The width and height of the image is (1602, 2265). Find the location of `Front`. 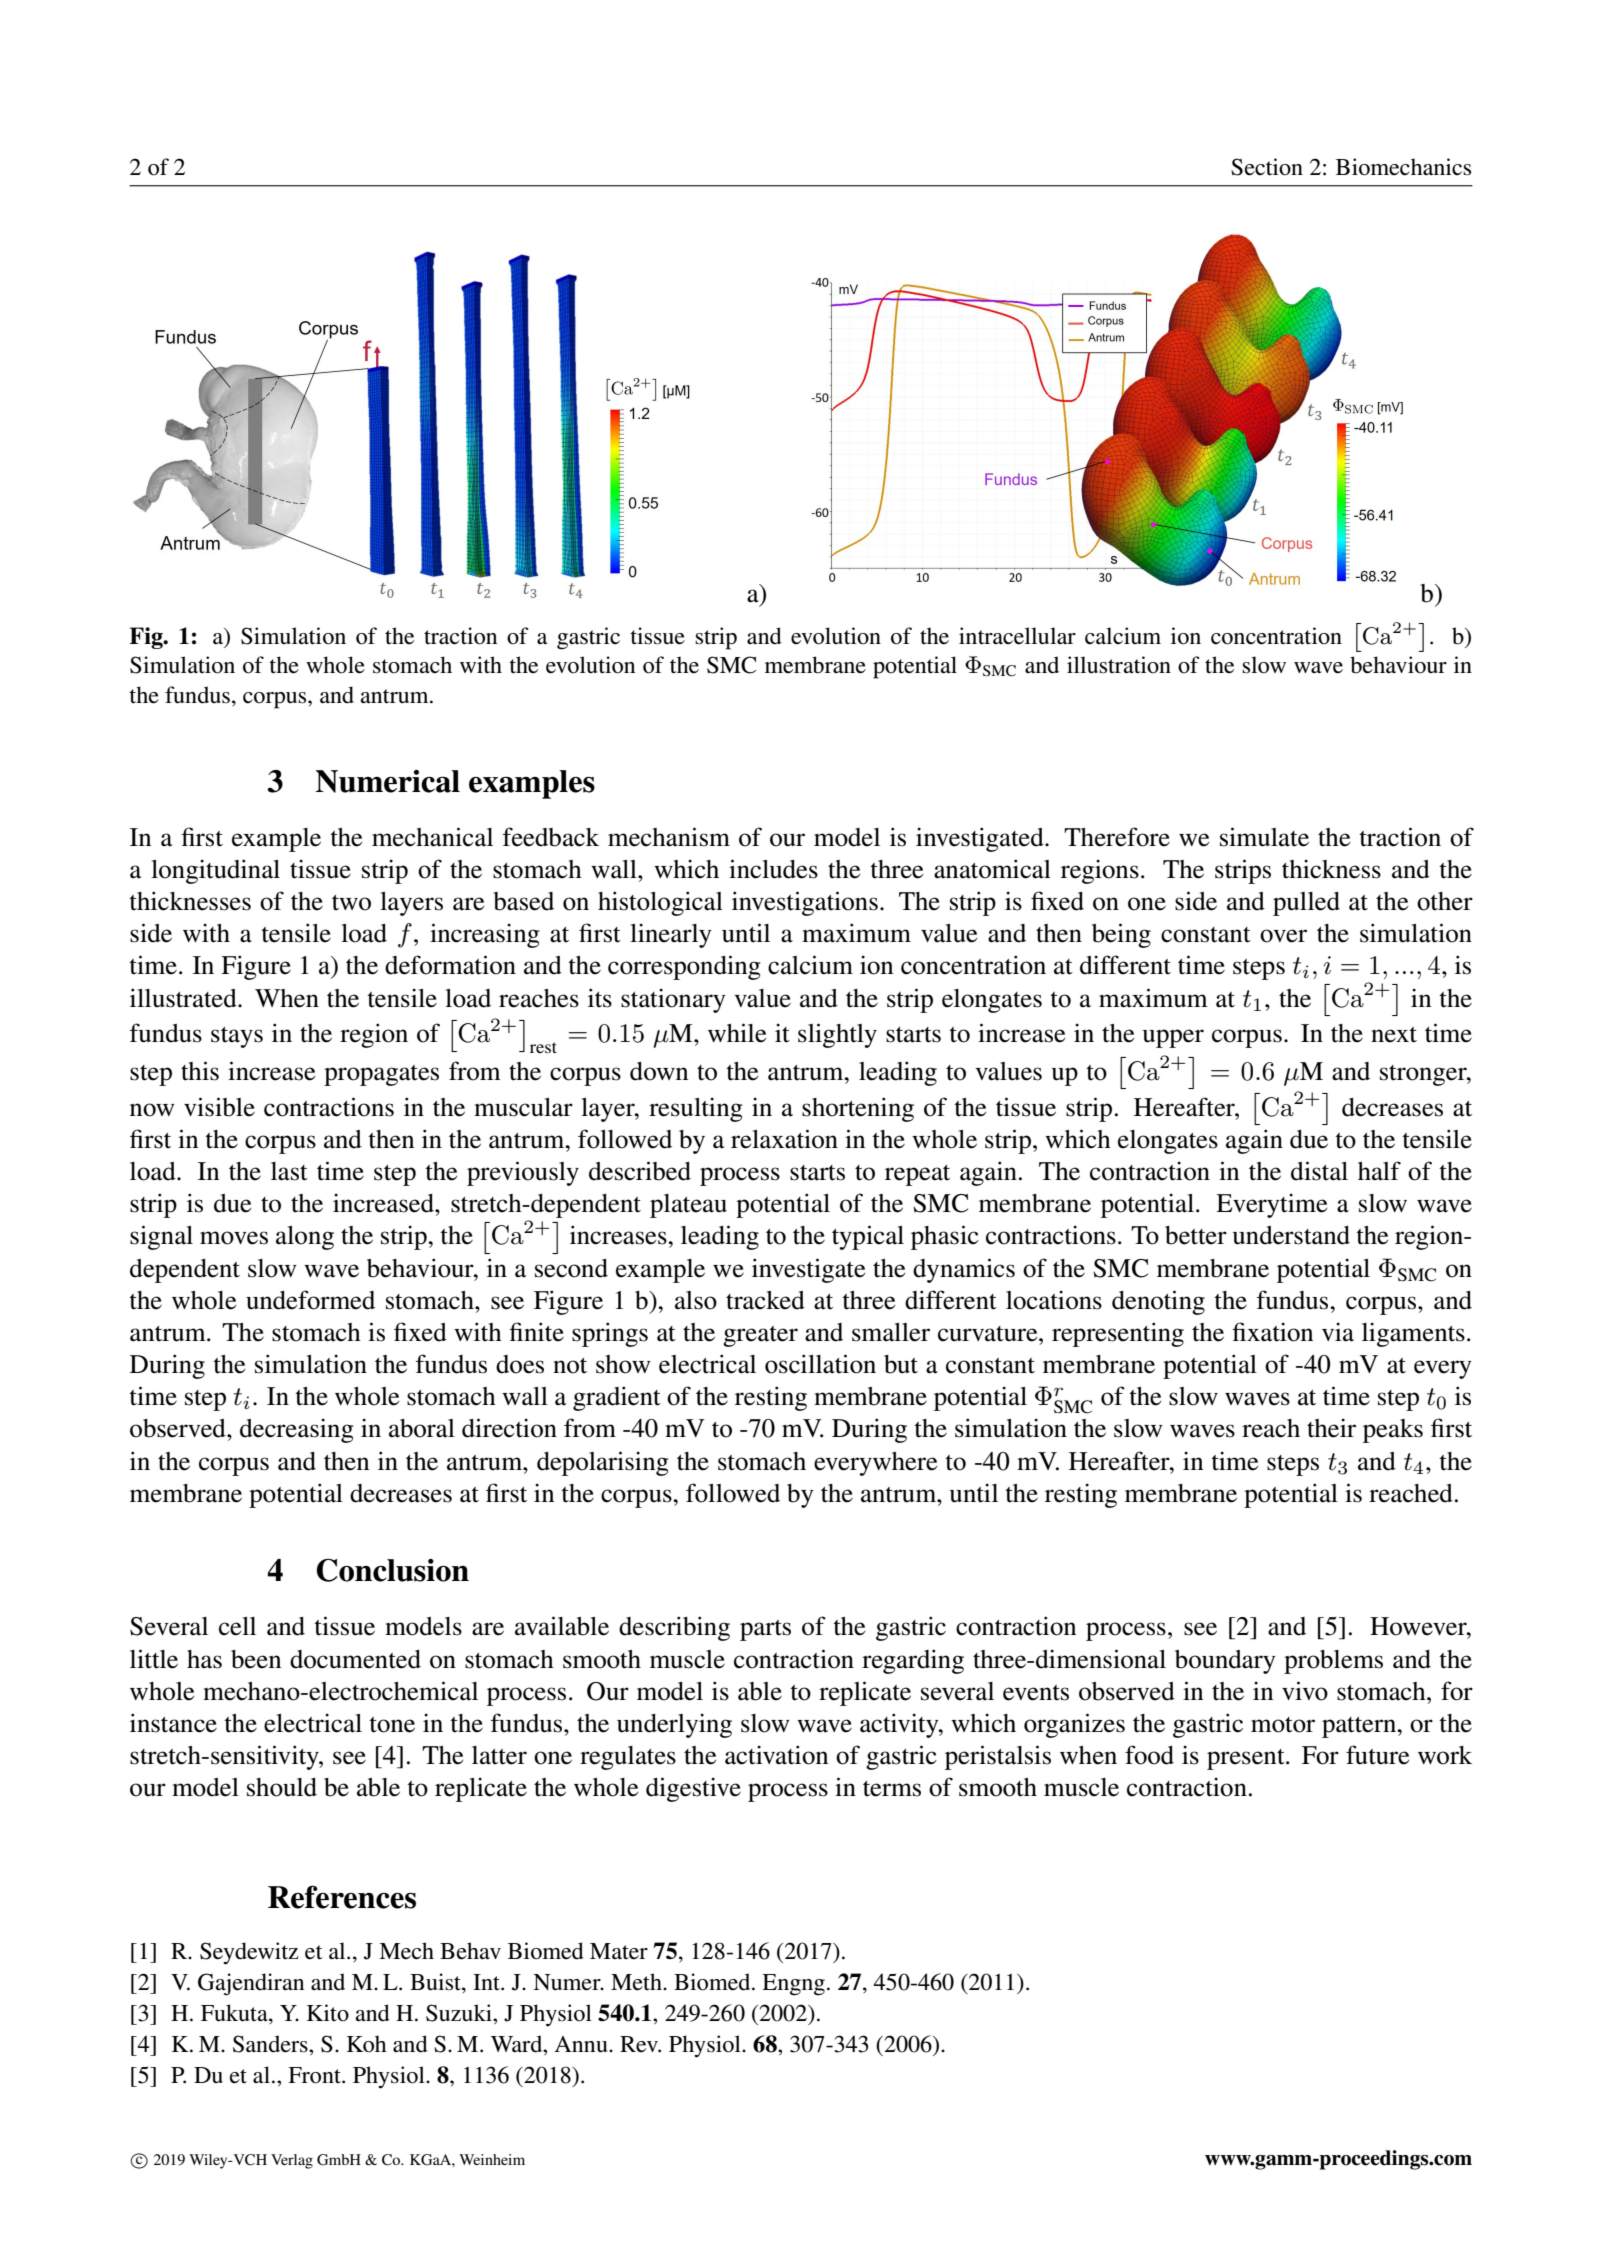

Front is located at coordinates (315, 2075).
